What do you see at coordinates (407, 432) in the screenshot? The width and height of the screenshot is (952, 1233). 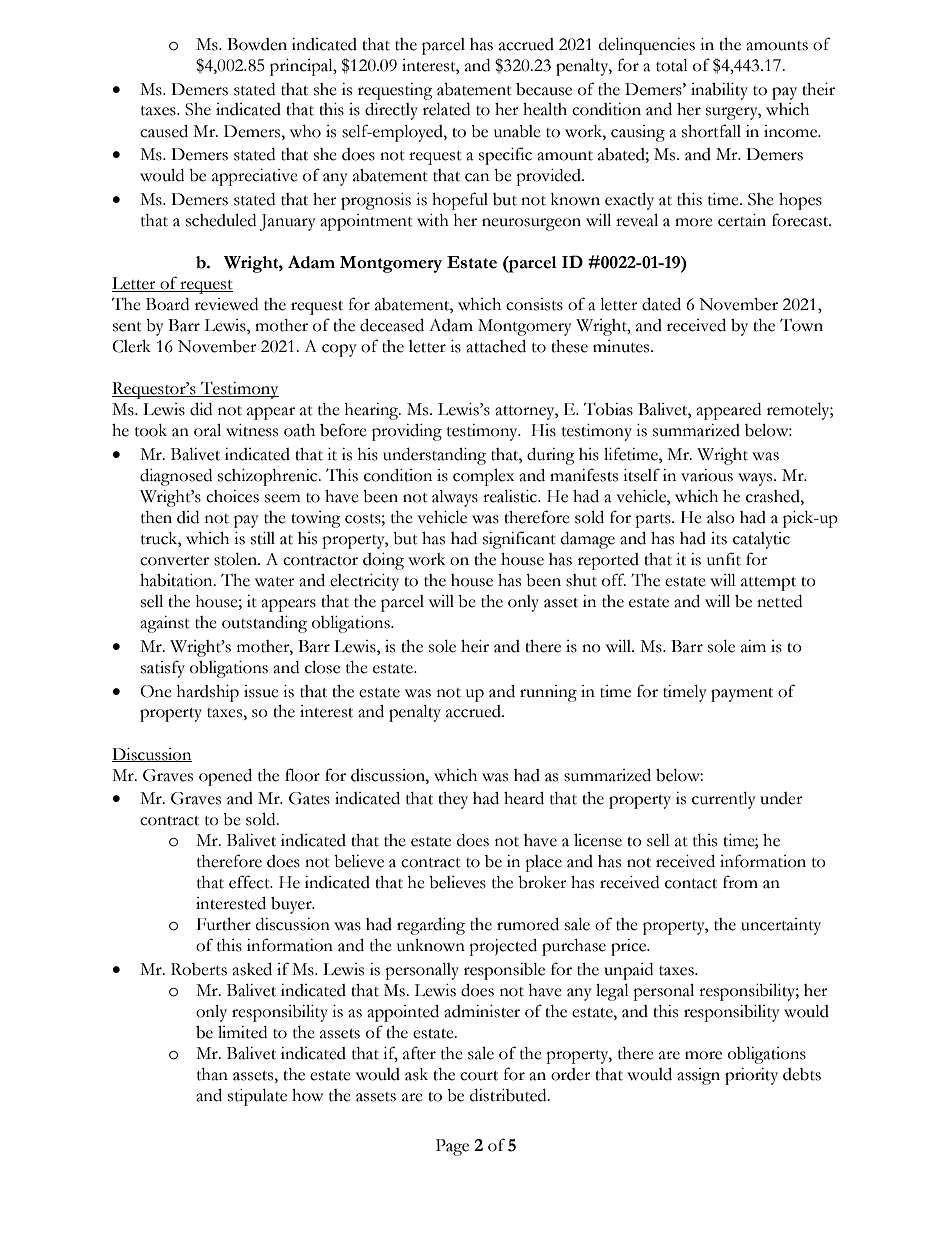 I see `providing` at bounding box center [407, 432].
